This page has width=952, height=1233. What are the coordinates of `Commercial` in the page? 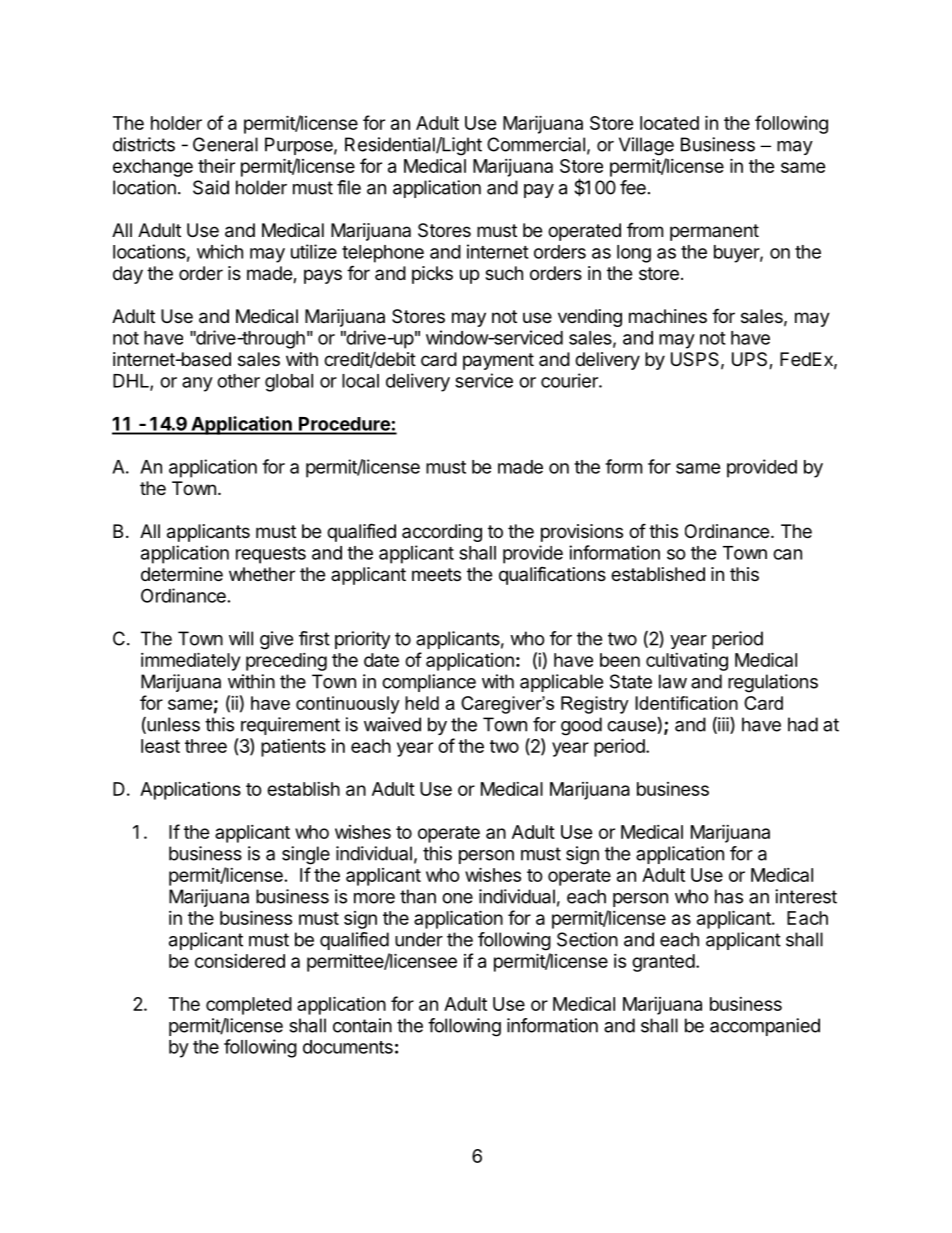 It's located at (536, 144).
